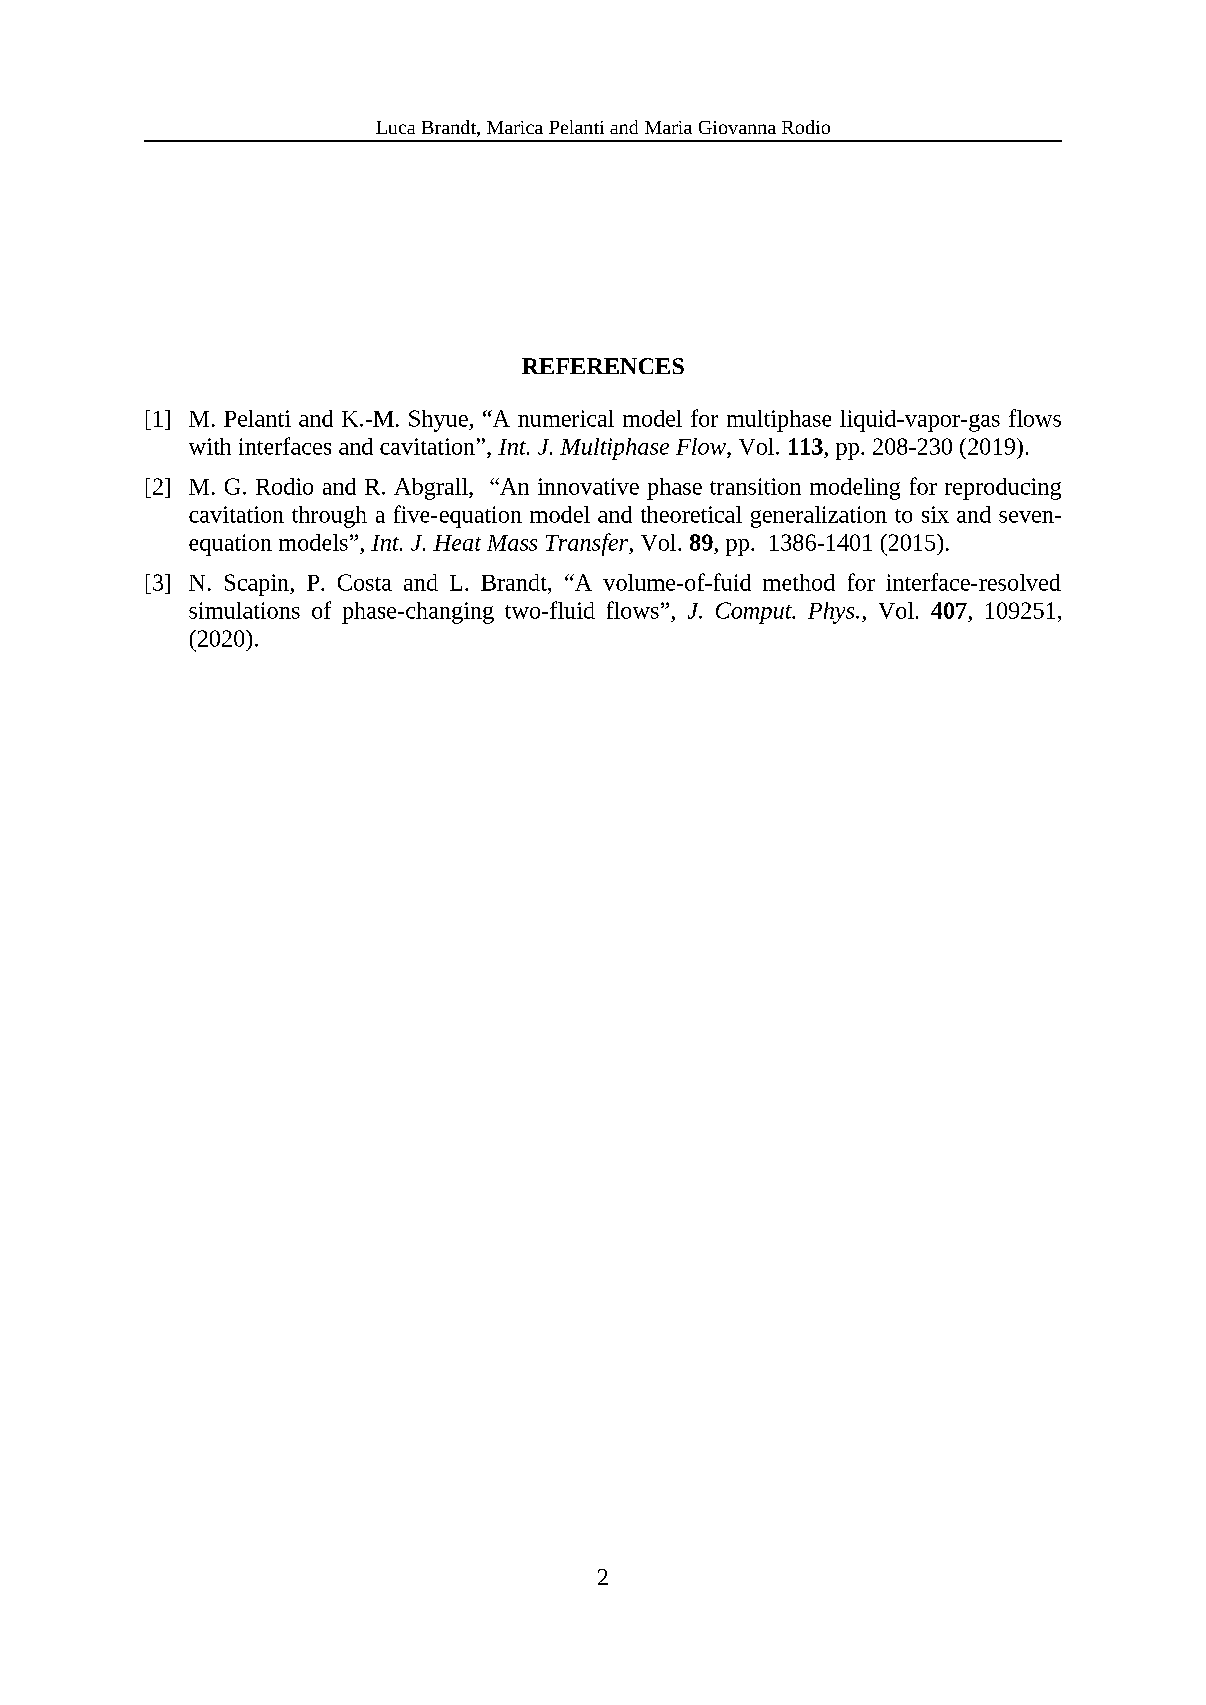 This screenshot has width=1206, height=1705. What do you see at coordinates (566, 418) in the screenshot?
I see `numerical` at bounding box center [566, 418].
